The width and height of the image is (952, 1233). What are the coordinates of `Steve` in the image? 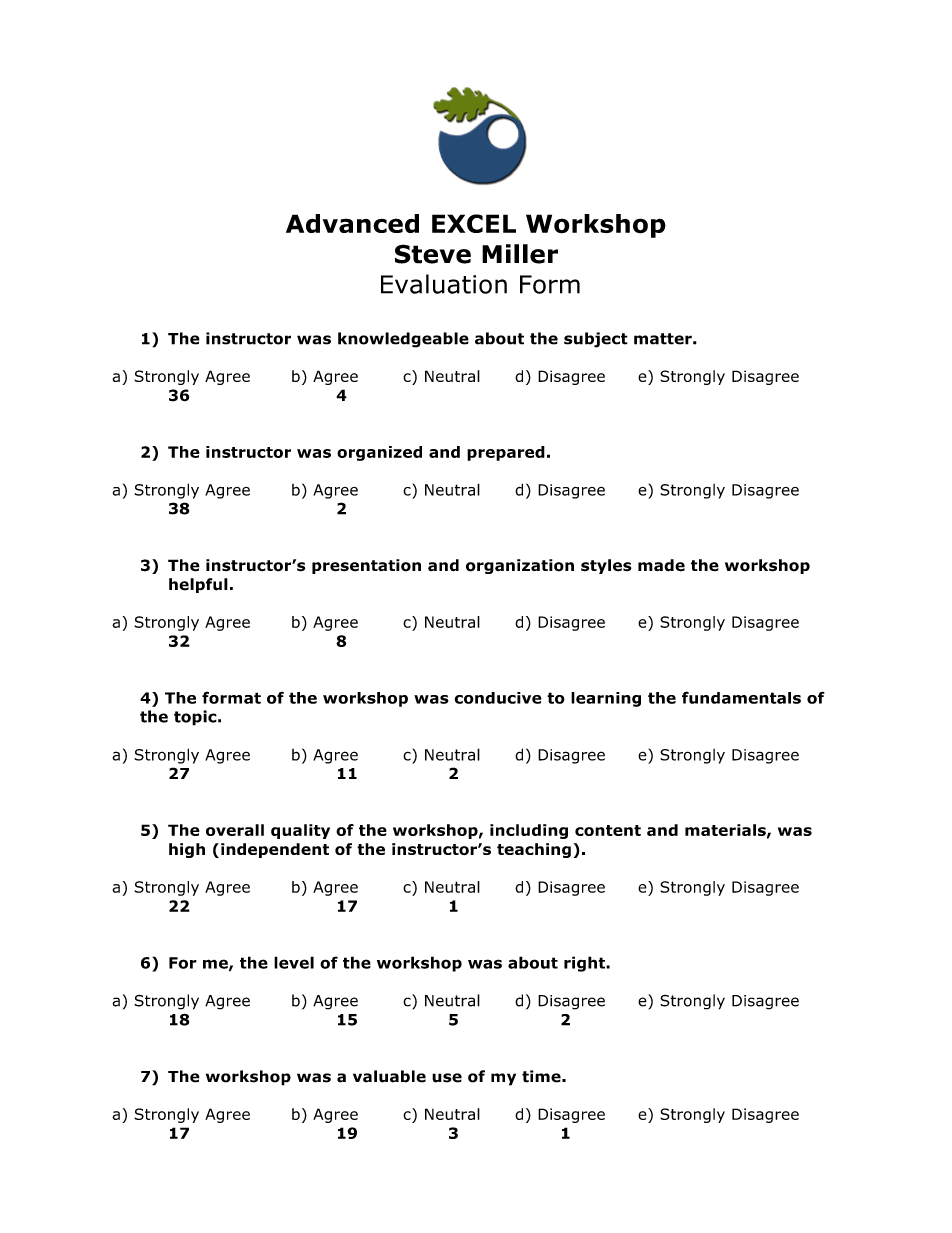 It's located at (433, 254).
